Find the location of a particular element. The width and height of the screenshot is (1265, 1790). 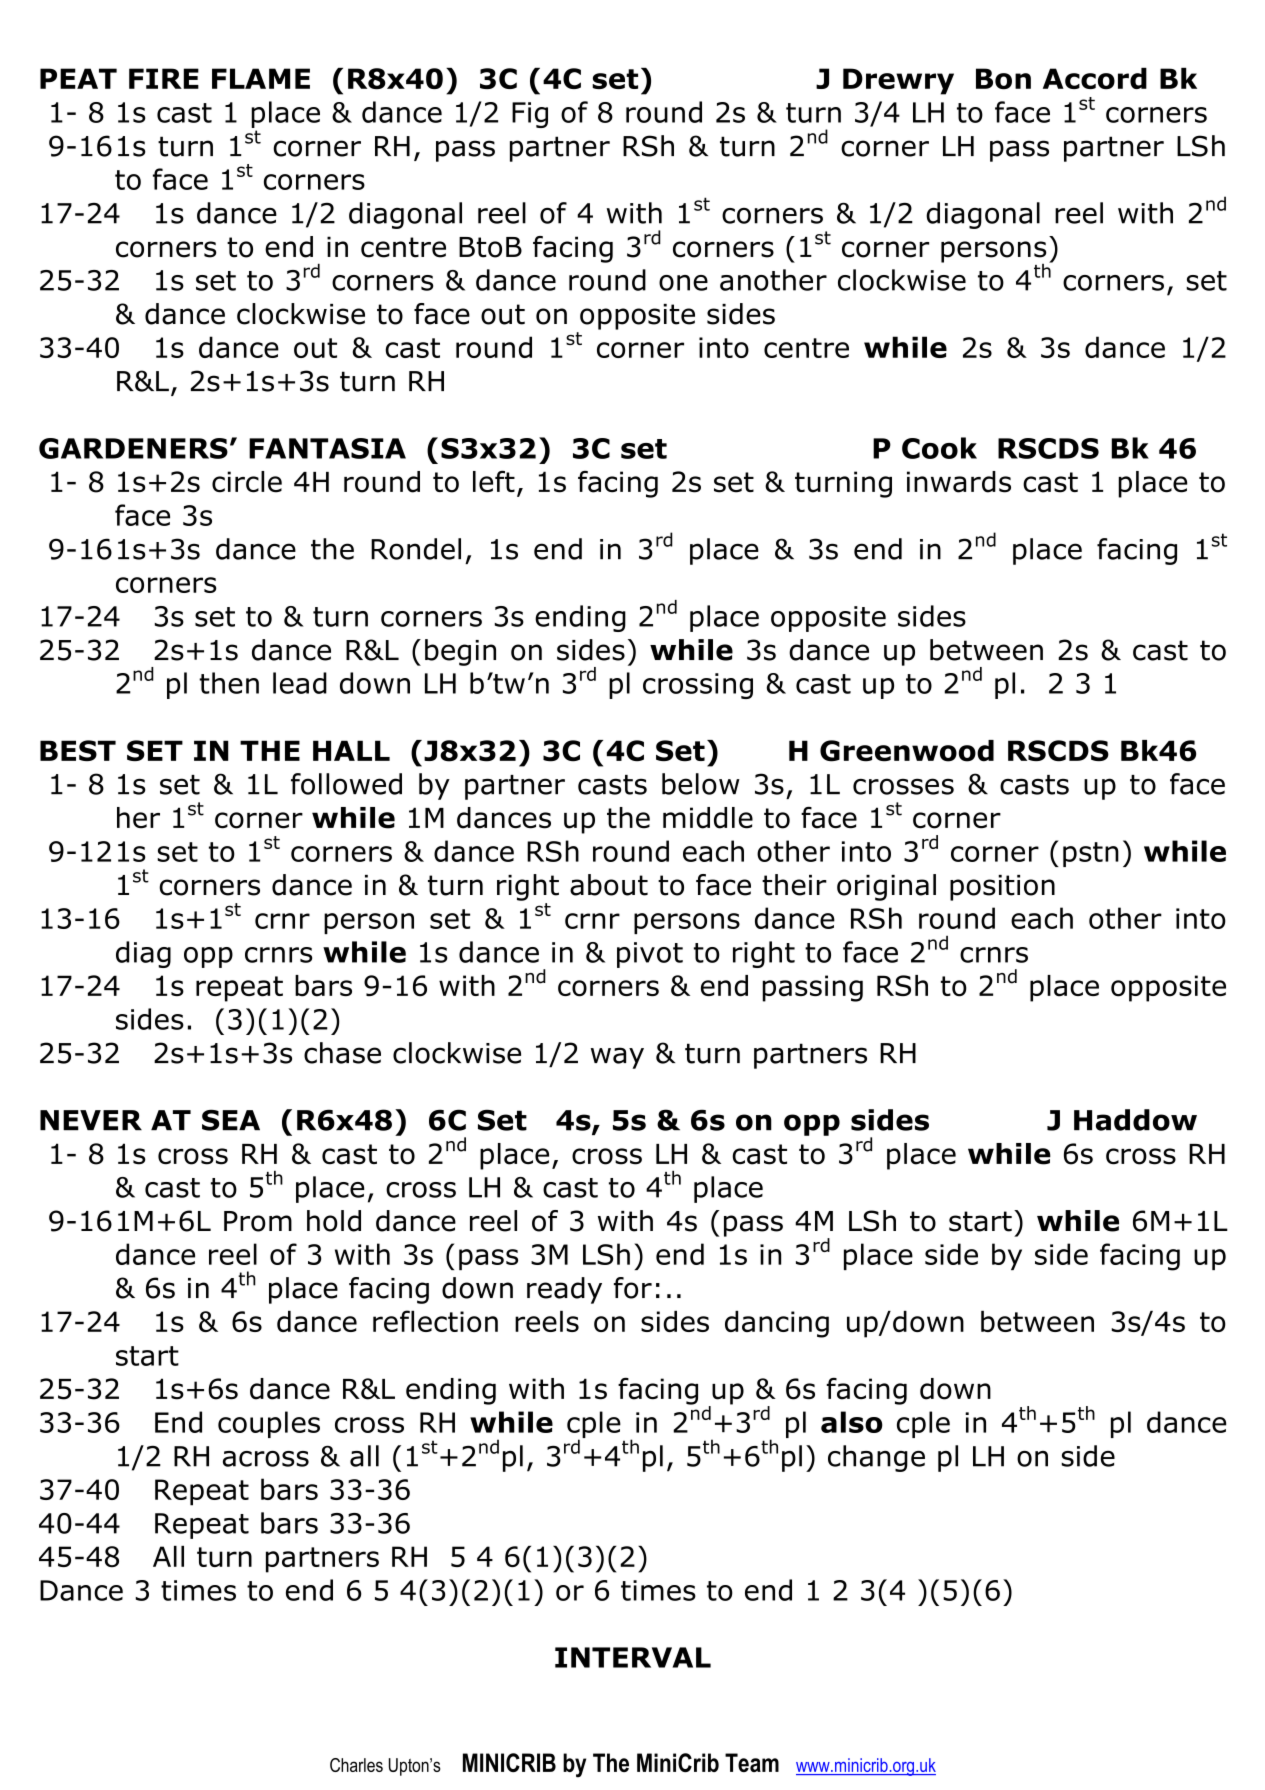

INTERVAL is located at coordinates (633, 1657).
